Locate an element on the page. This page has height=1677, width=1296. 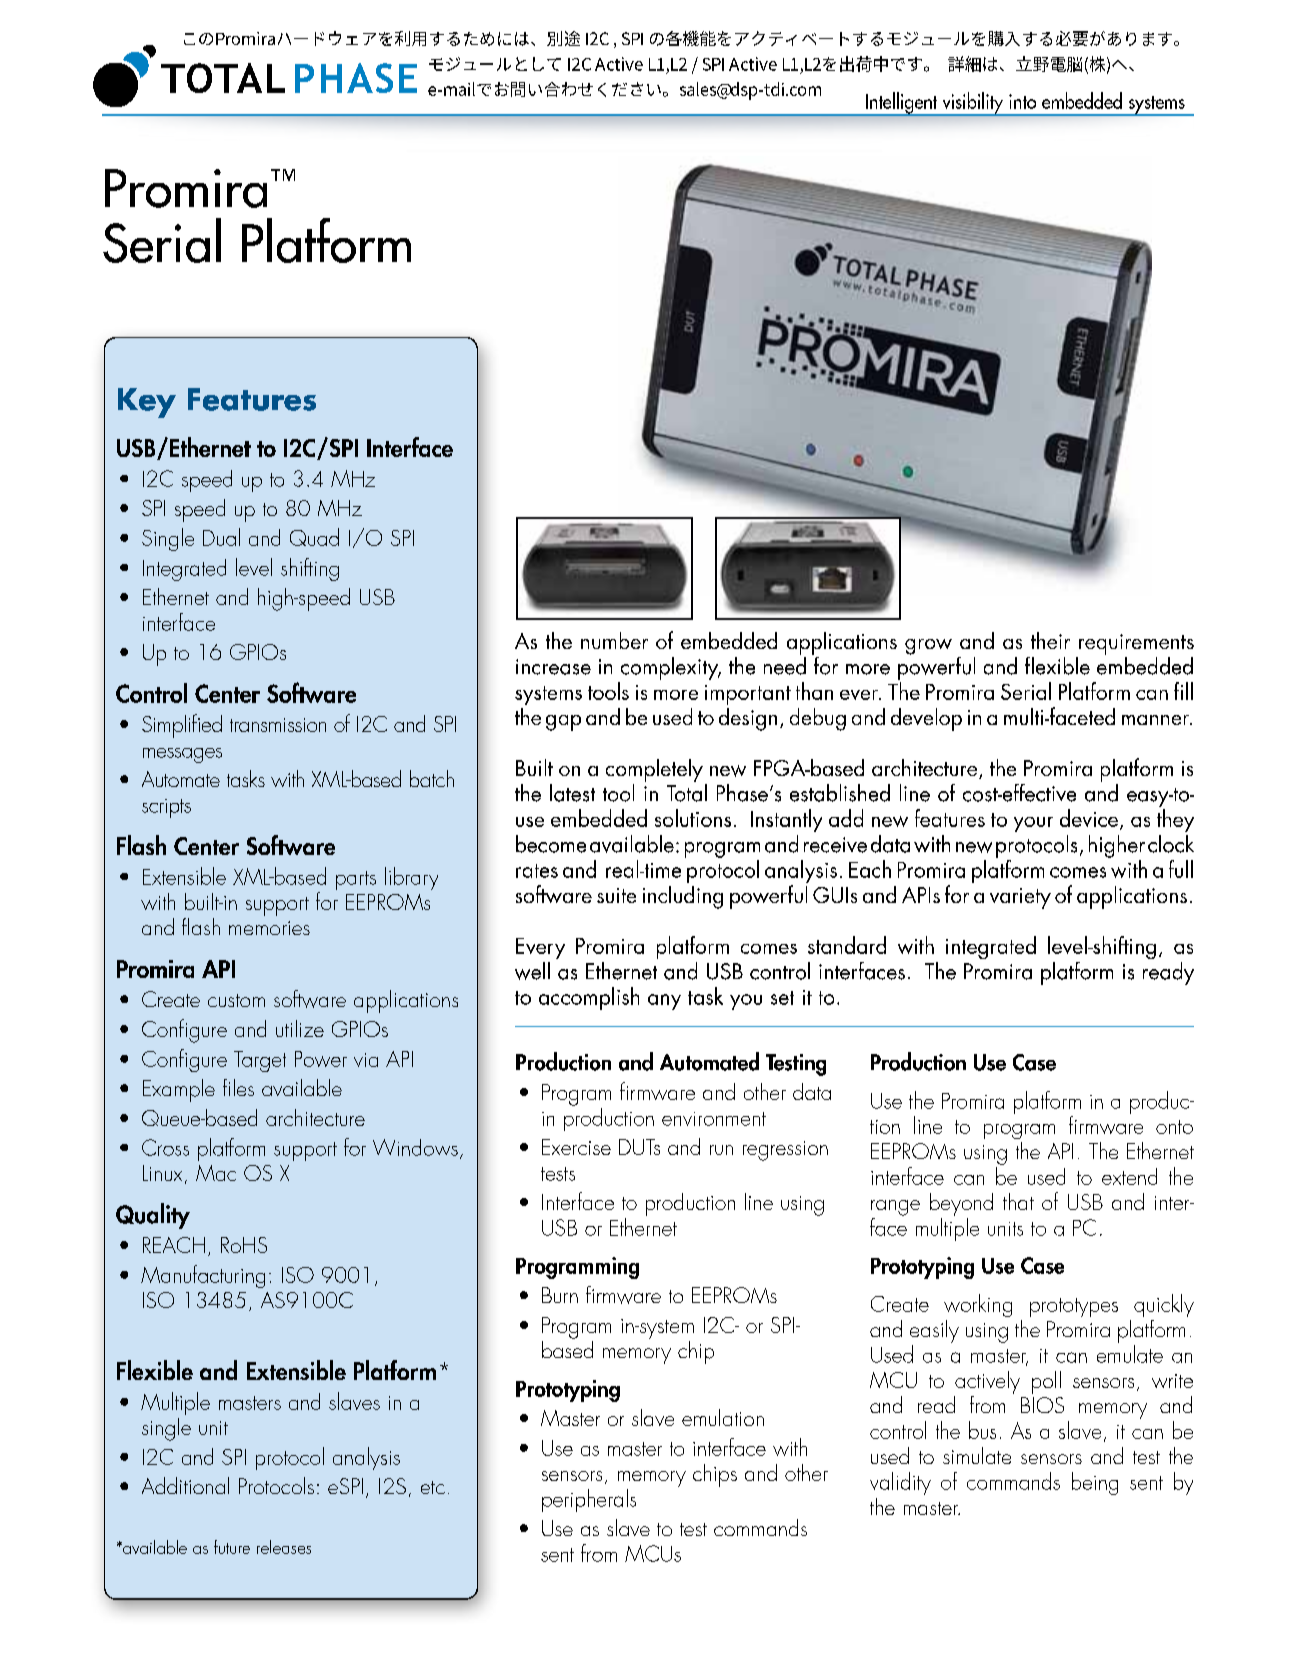
peripherals is located at coordinates (589, 1500).
